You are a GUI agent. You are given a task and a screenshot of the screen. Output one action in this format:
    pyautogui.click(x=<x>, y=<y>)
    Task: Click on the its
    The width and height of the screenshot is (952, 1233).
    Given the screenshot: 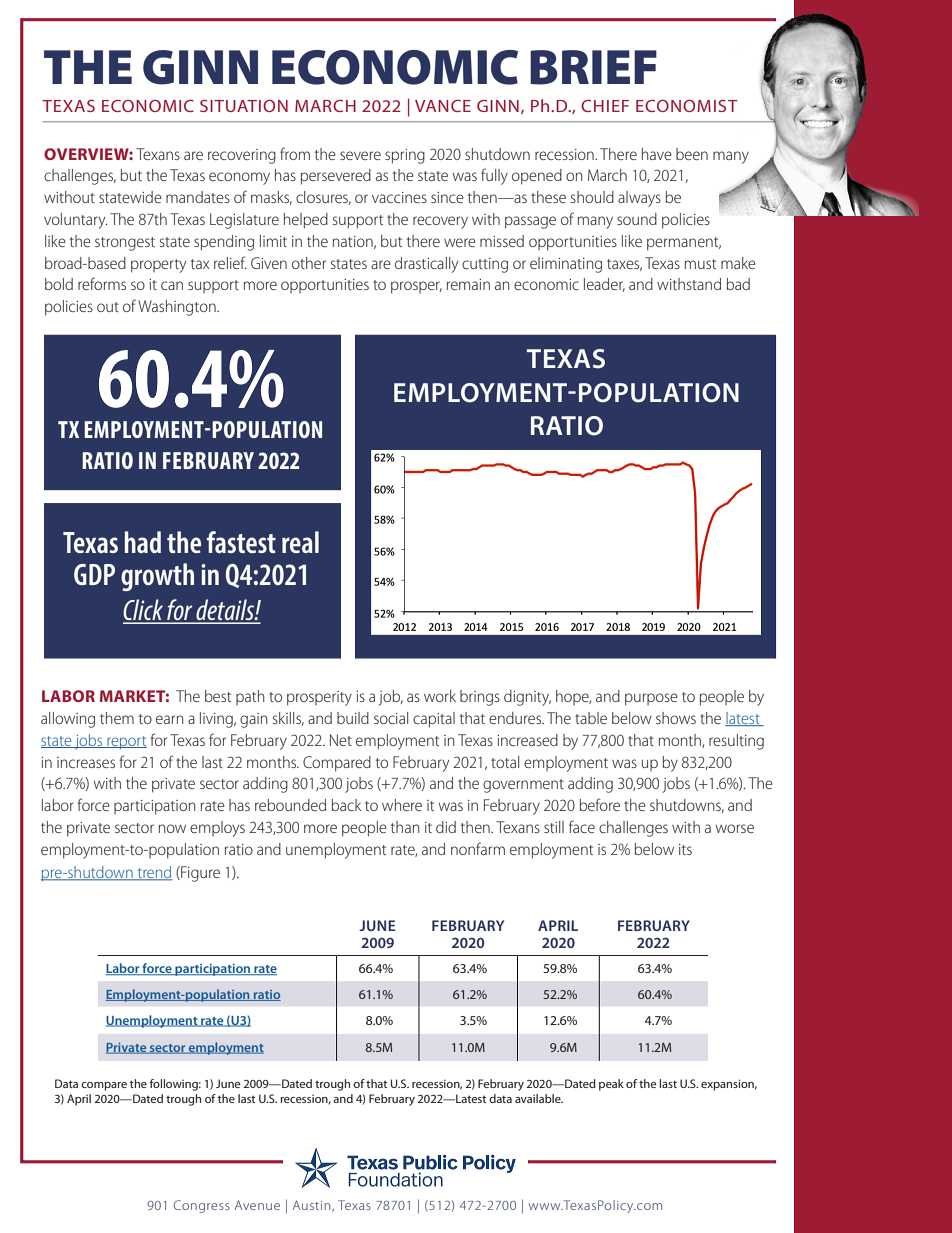 What is the action you would take?
    pyautogui.click(x=685, y=849)
